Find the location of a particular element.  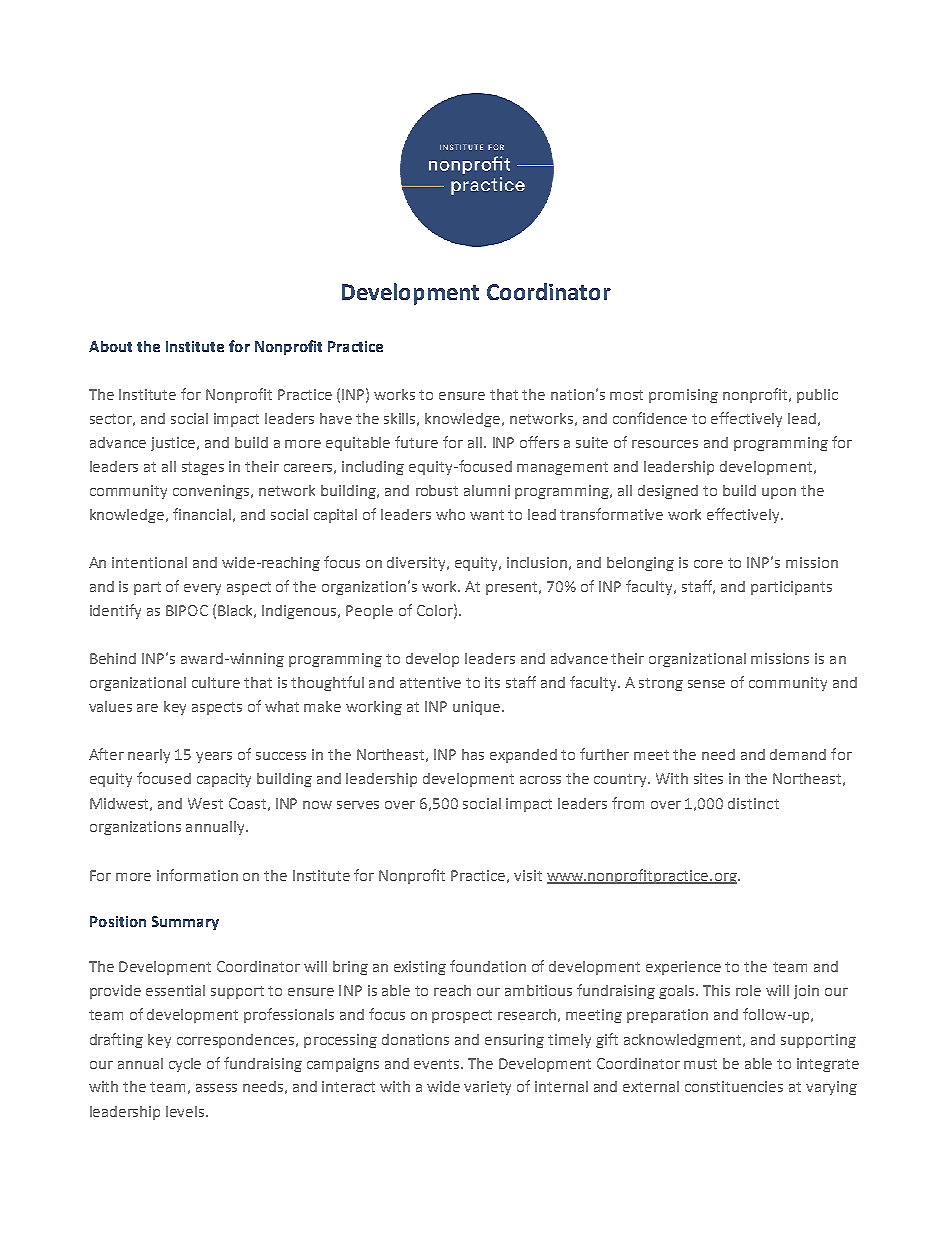

About is located at coordinates (110, 346).
